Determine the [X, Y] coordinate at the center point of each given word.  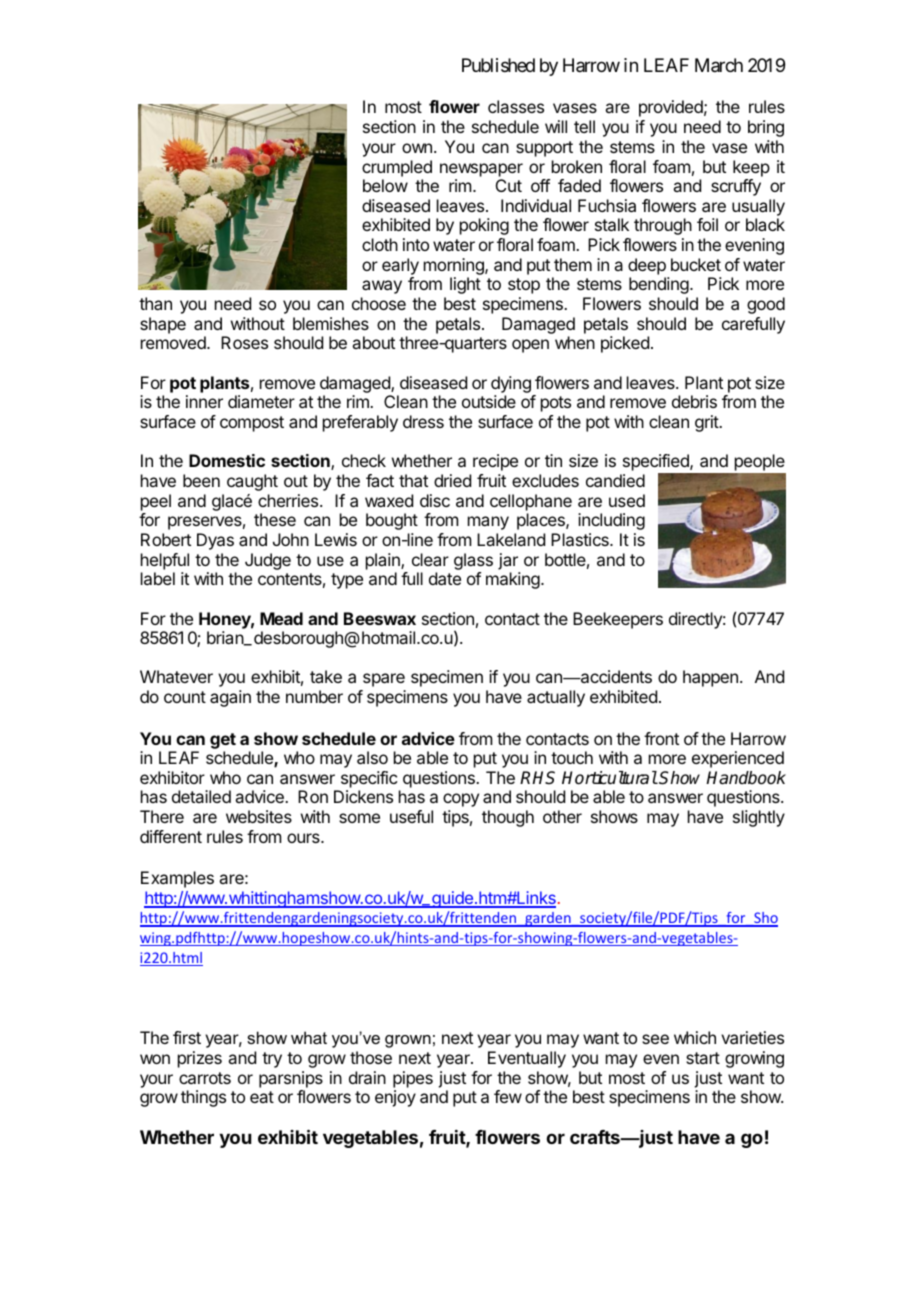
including [611, 521]
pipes [413, 1079]
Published [498, 65]
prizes [200, 1059]
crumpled [397, 168]
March [719, 65]
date [445, 578]
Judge [268, 561]
